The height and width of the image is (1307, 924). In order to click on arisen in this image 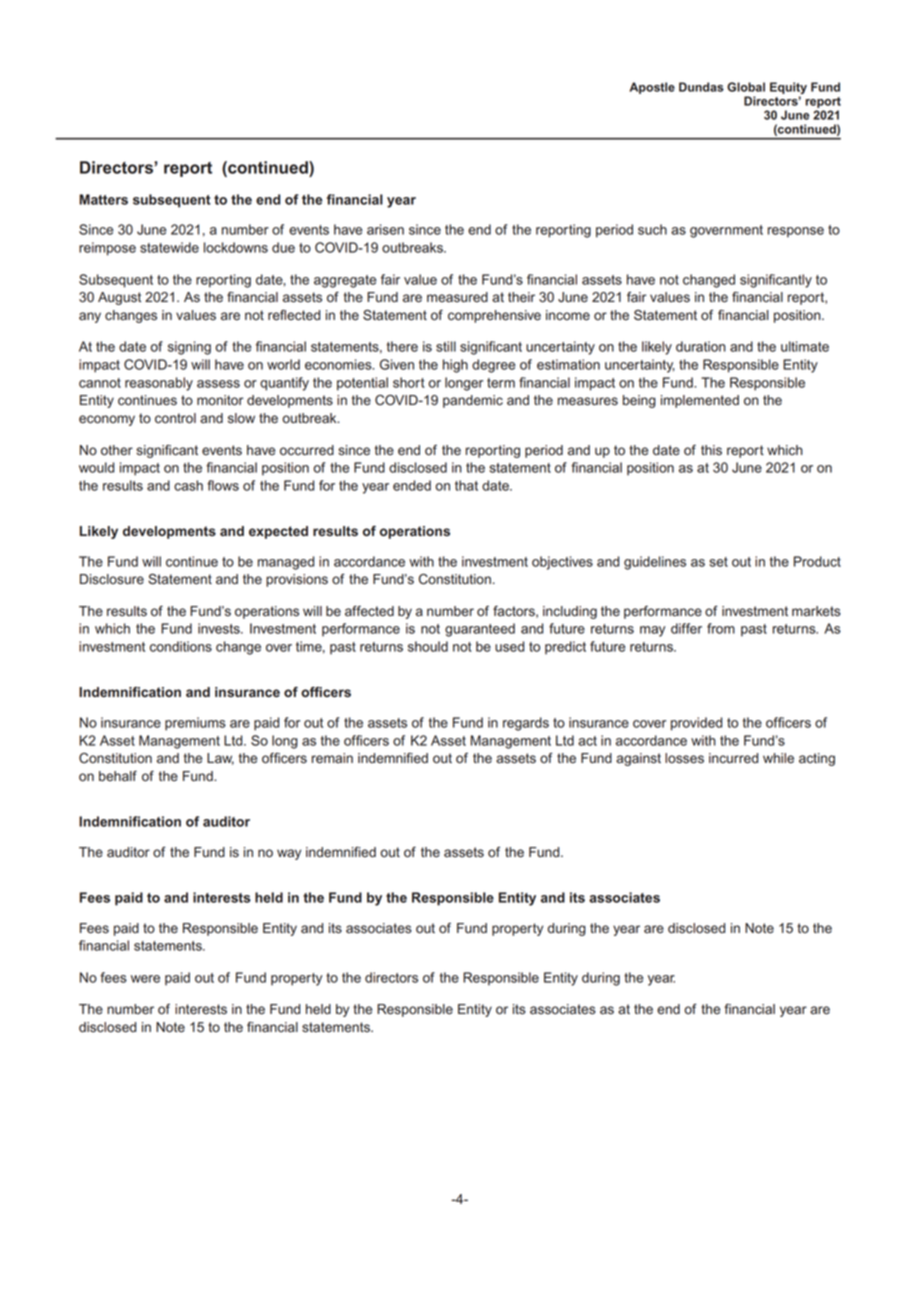, I will do `click(385, 229)`.
